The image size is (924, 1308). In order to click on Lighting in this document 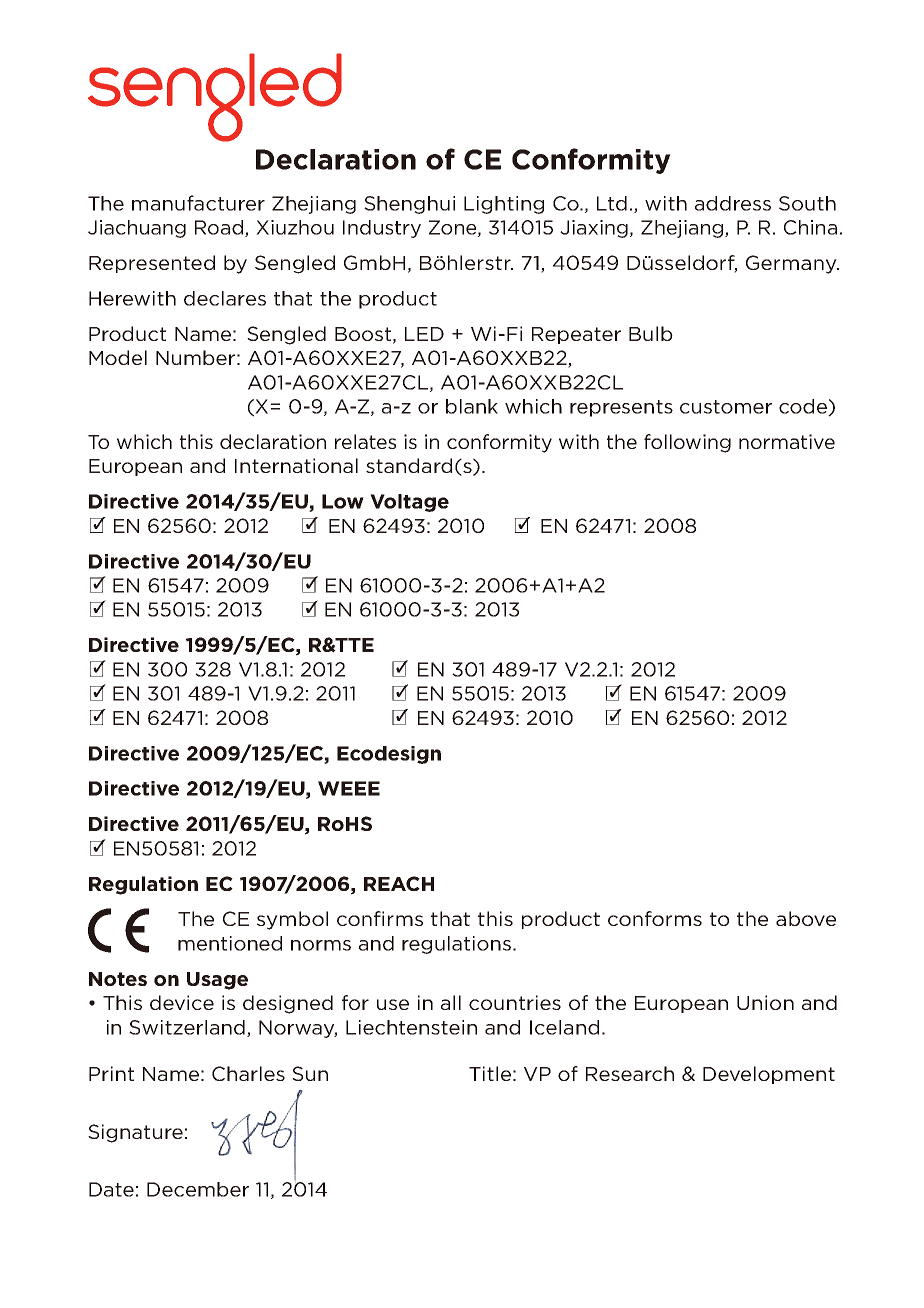, I will do `click(504, 205)`.
